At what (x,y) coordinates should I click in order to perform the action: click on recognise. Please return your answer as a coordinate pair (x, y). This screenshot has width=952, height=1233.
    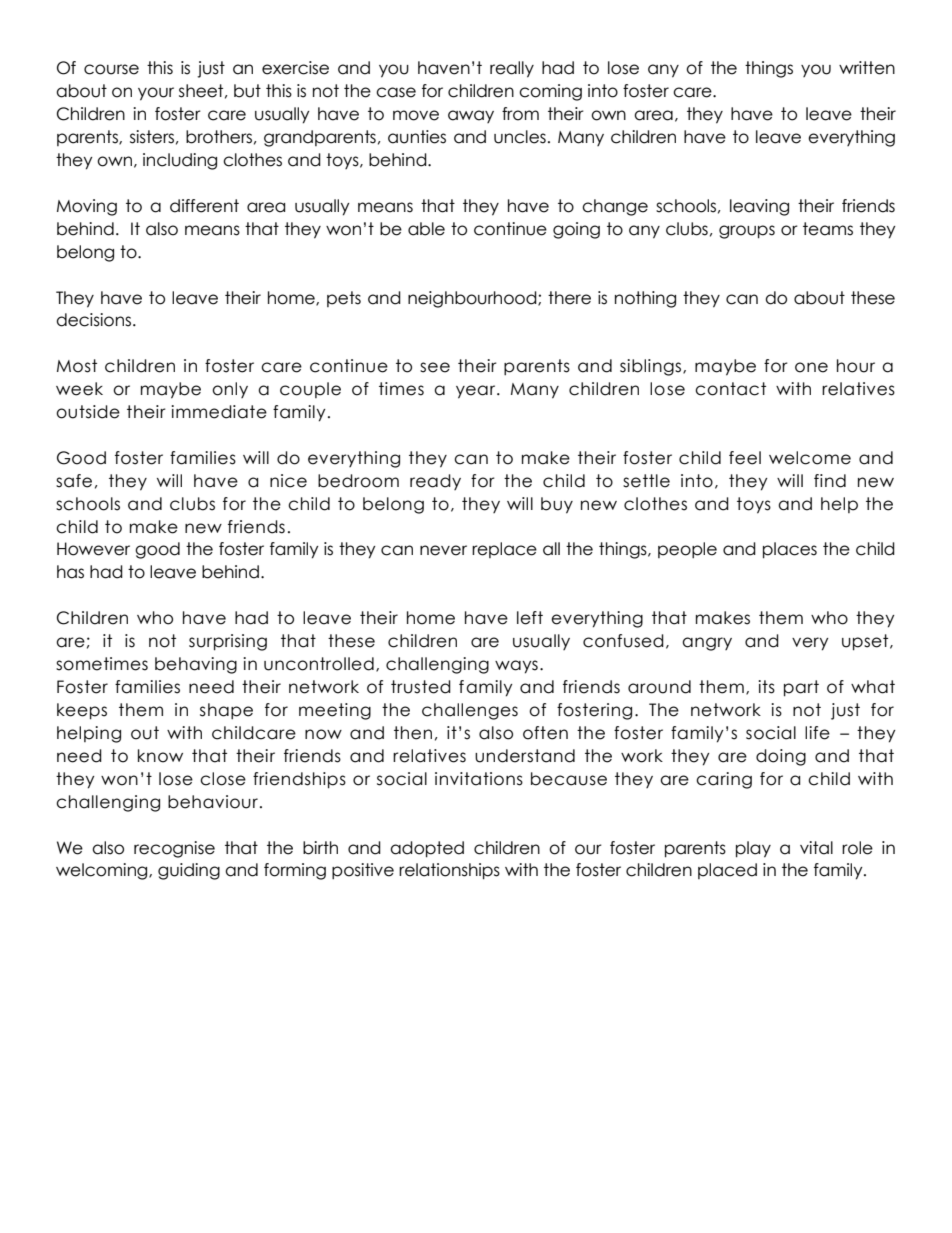
    Looking at the image, I should click on (174, 849).
